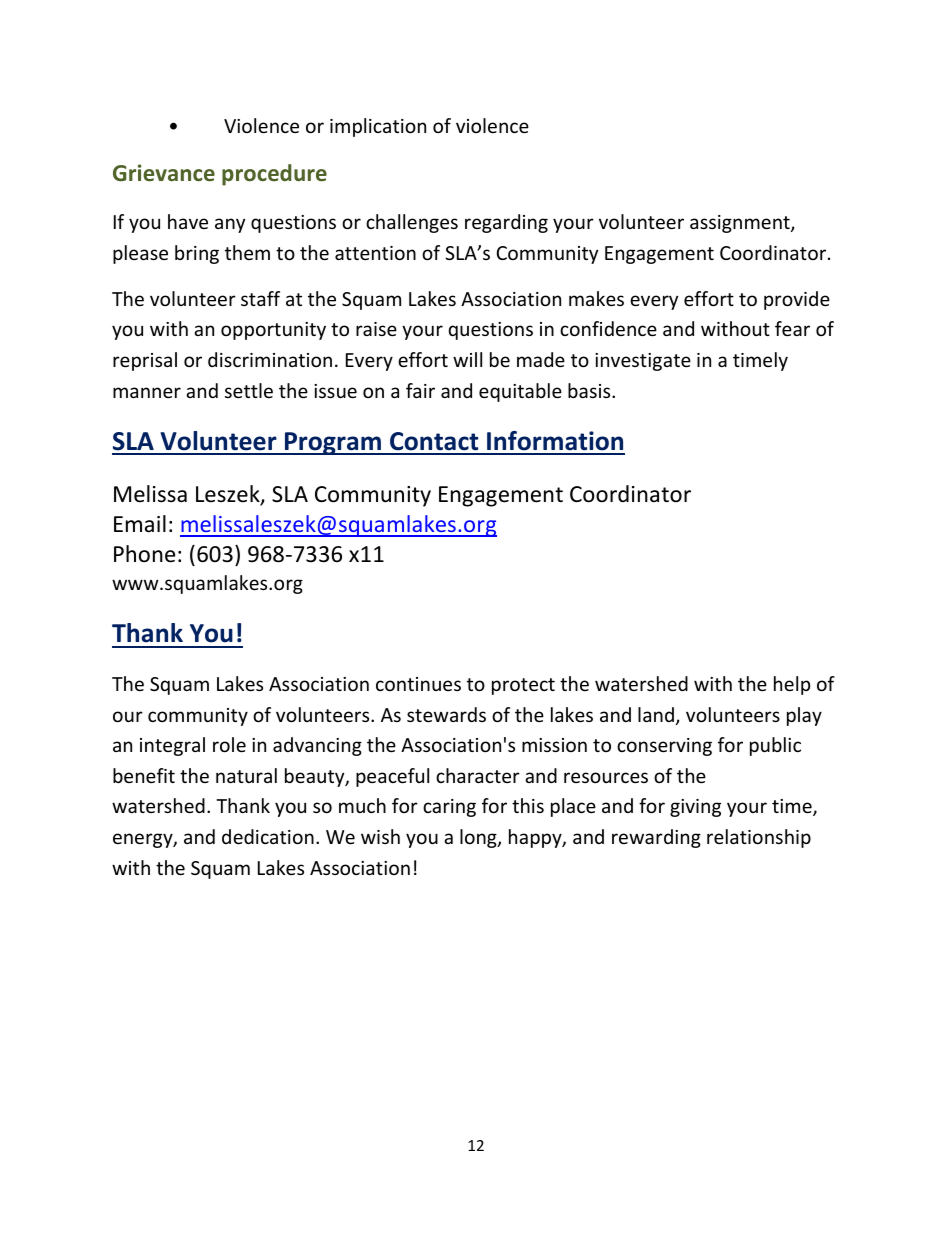  Describe the element at coordinates (792, 685) in the screenshot. I see `help` at that location.
